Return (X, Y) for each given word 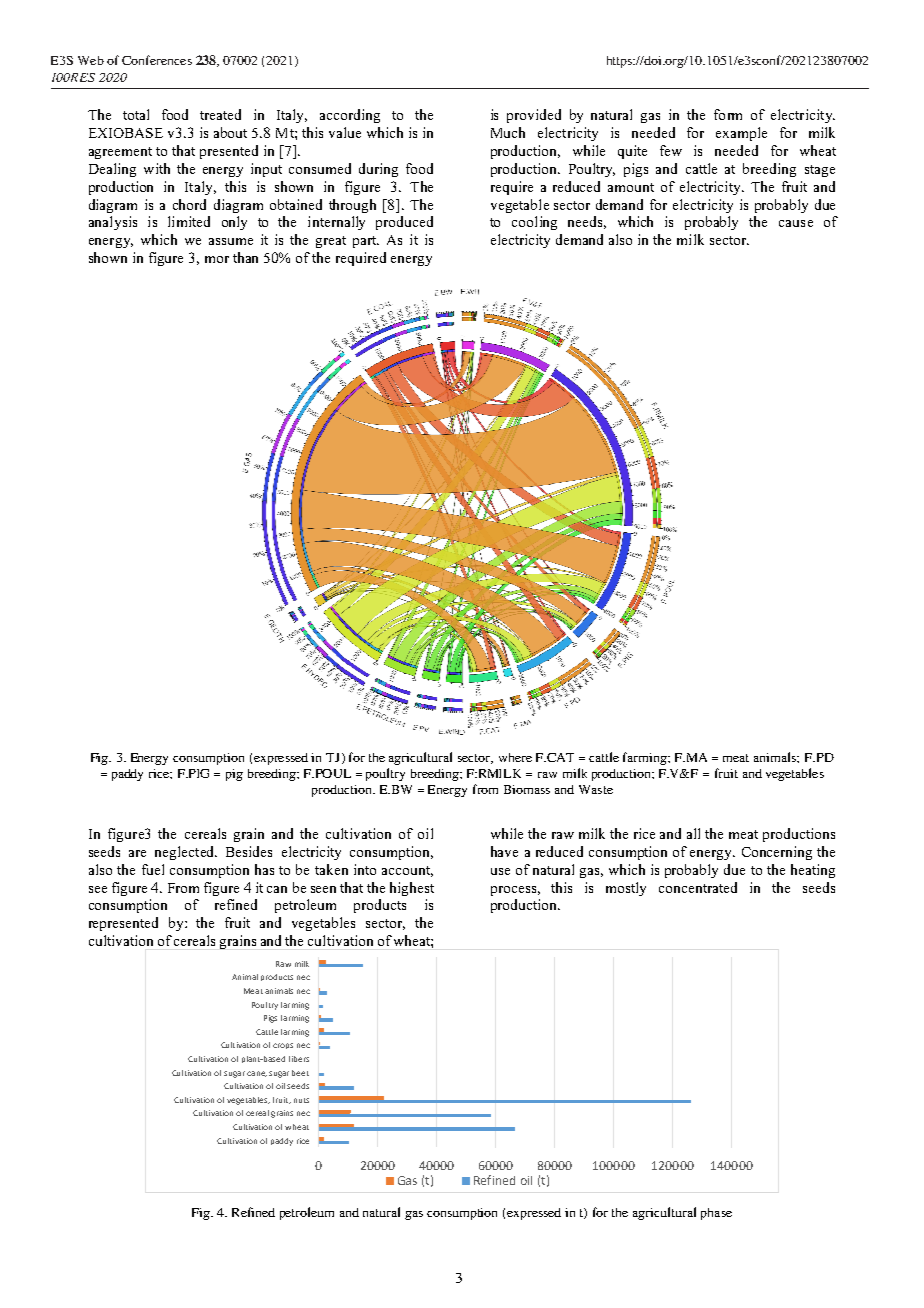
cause (796, 223)
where (515, 757)
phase (716, 1214)
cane (257, 1074)
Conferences (157, 60)
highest (412, 889)
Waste (596, 789)
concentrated (698, 887)
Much (508, 132)
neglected (186, 853)
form (728, 114)
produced (404, 223)
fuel (153, 869)
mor (217, 259)
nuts (301, 1100)
